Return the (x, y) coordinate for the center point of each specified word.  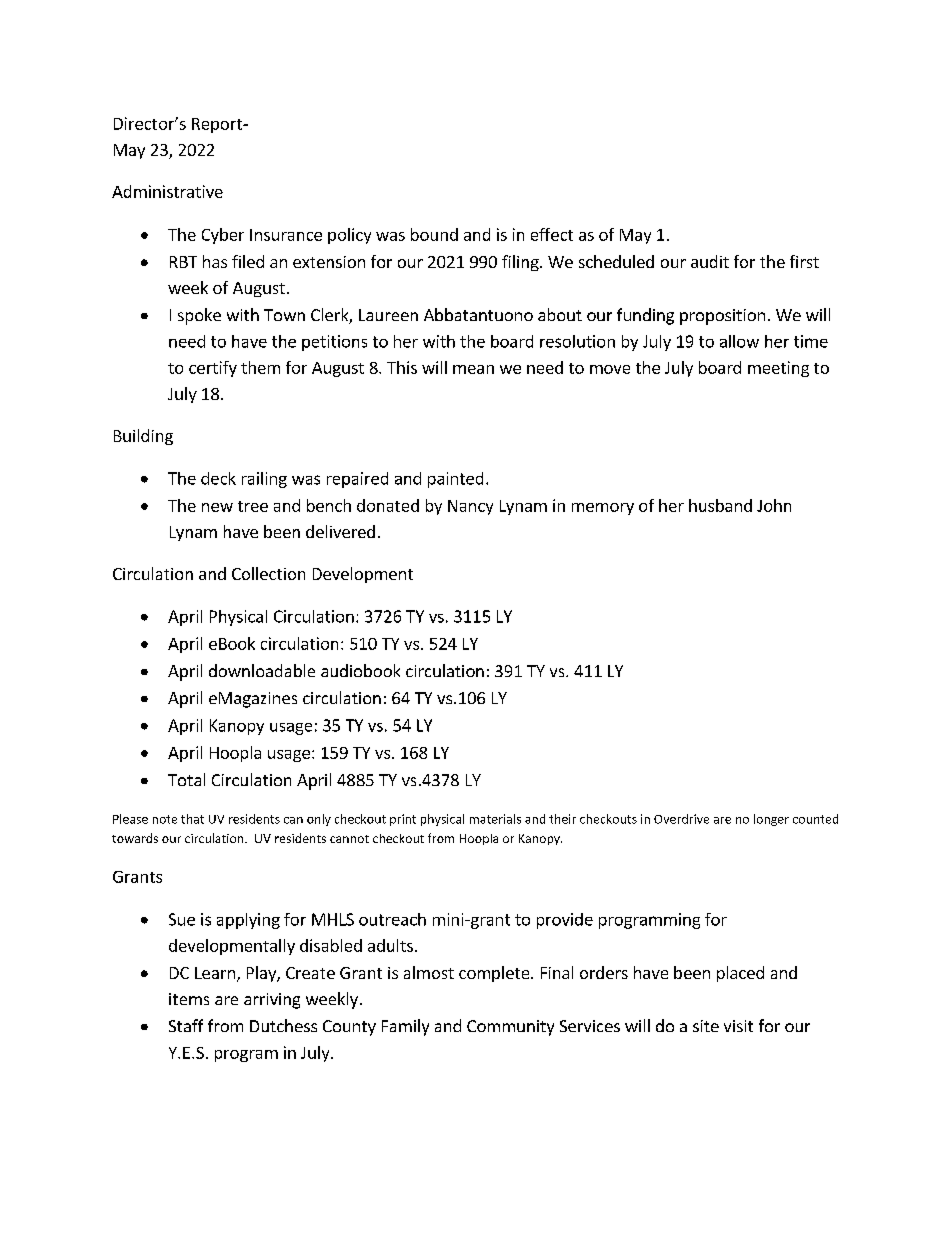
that (192, 819)
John (774, 505)
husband (720, 505)
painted (455, 480)
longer (771, 820)
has (215, 261)
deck (218, 478)
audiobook (360, 670)
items (189, 999)
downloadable (262, 670)
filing (521, 263)
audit (710, 261)
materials (495, 819)
